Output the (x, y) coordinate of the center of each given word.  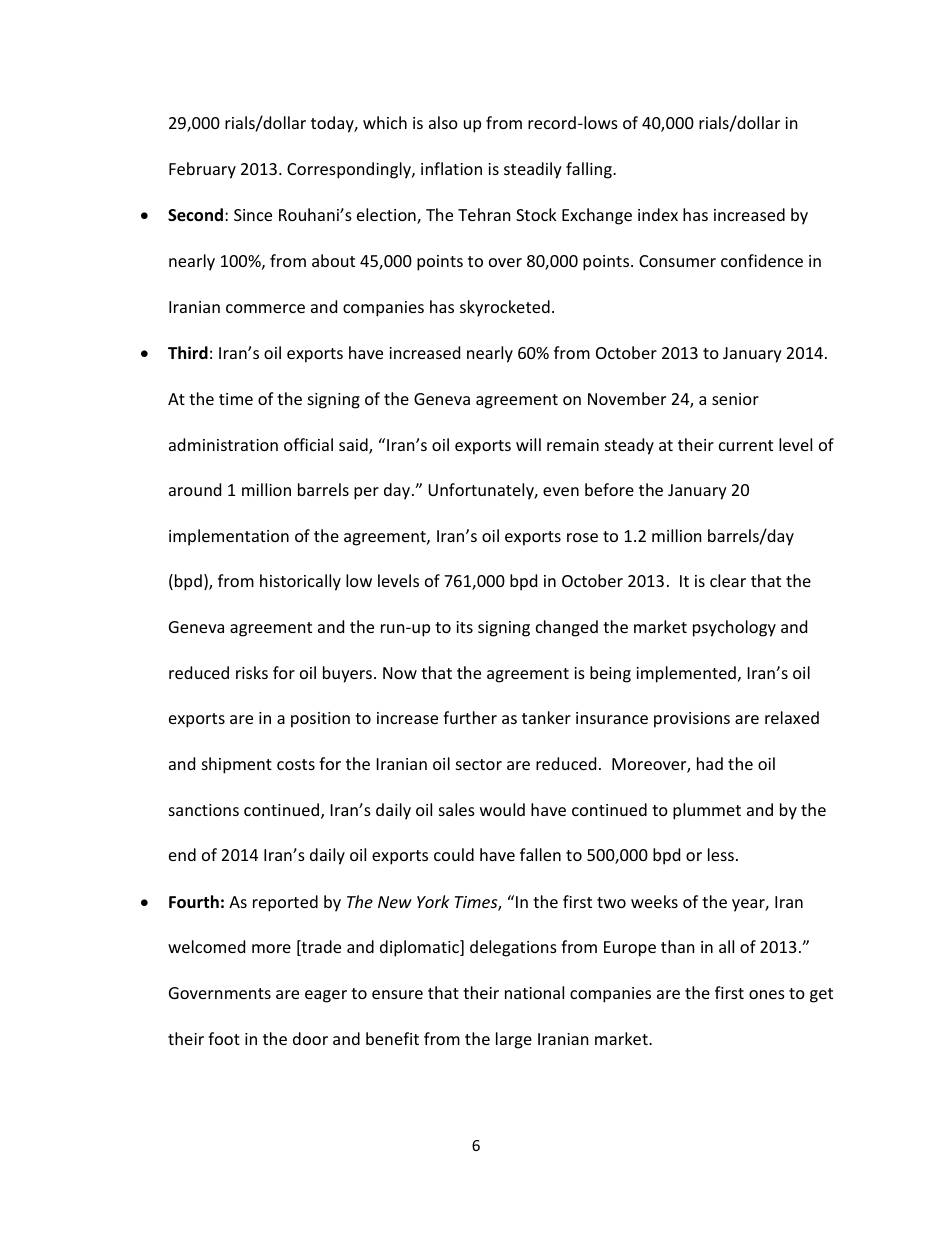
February (202, 170)
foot (224, 1038)
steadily (533, 170)
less (721, 854)
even (561, 491)
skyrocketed (505, 308)
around (195, 489)
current (746, 445)
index (658, 214)
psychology (734, 628)
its (464, 627)
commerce (265, 308)
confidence (762, 260)
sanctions (204, 810)
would (502, 809)
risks (252, 672)
